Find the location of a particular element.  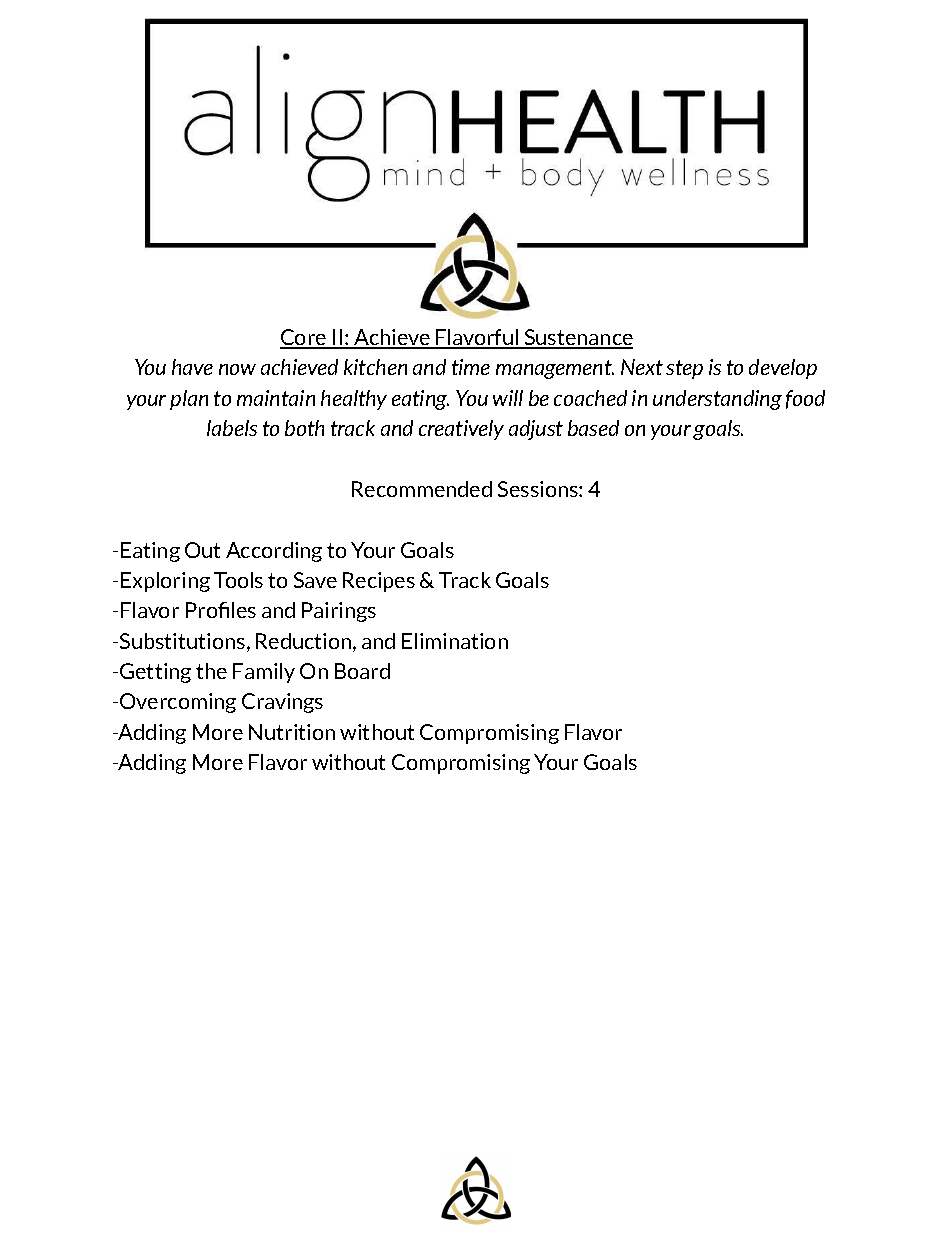

Nutrition is located at coordinates (292, 732).
